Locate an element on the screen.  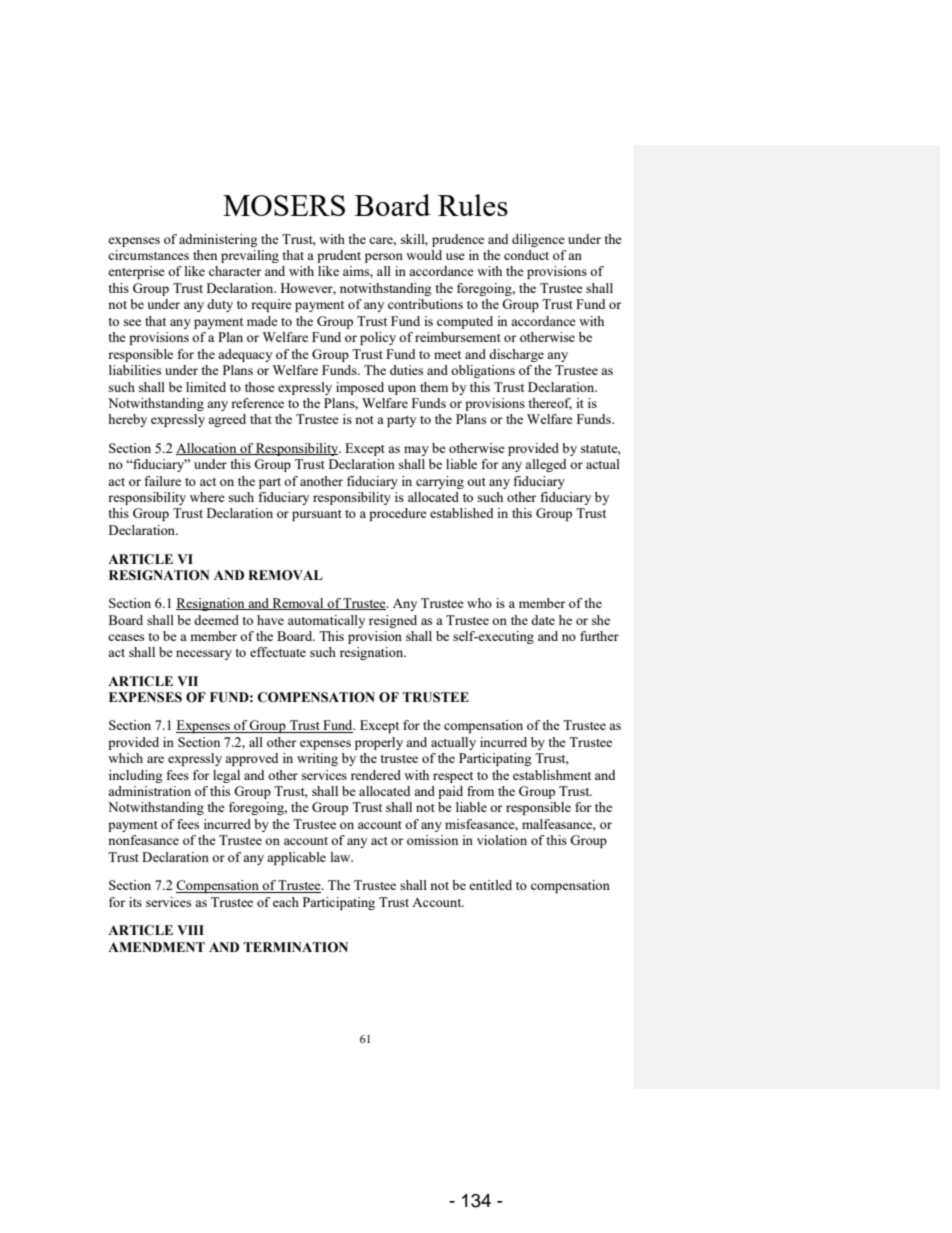
VIII is located at coordinates (190, 930).
